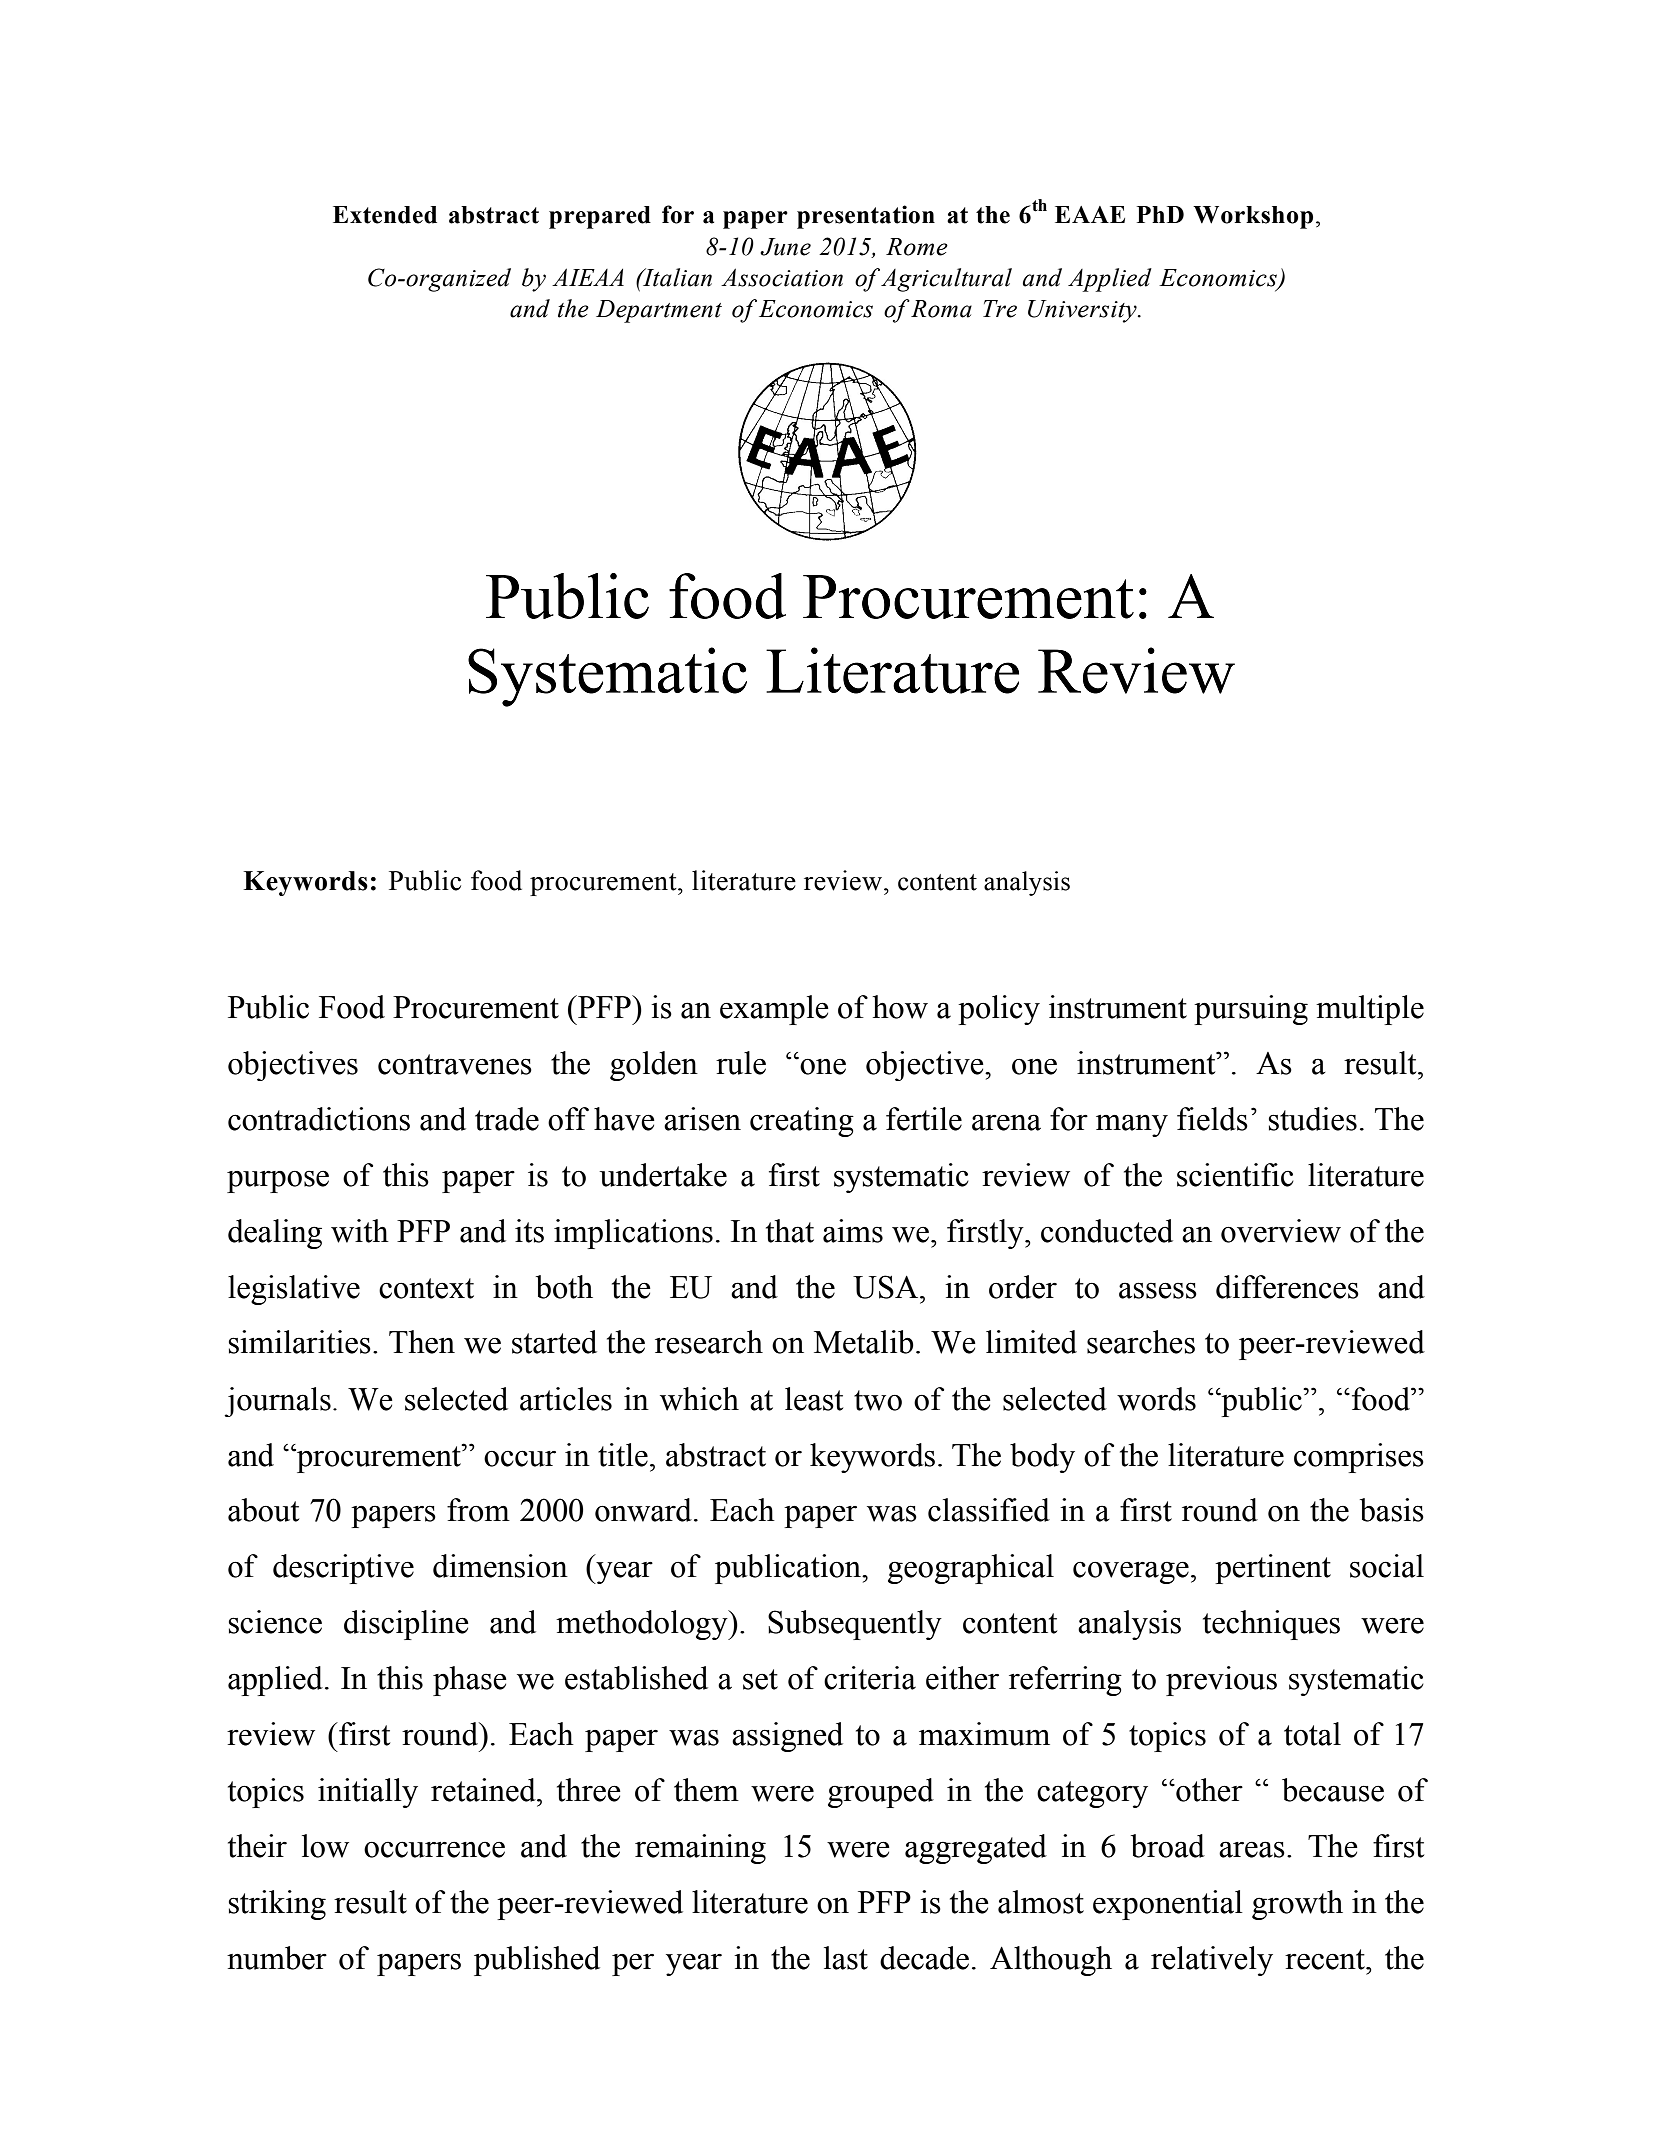 The width and height of the screenshot is (1654, 2140). What do you see at coordinates (774, 1010) in the screenshot?
I see `example` at bounding box center [774, 1010].
